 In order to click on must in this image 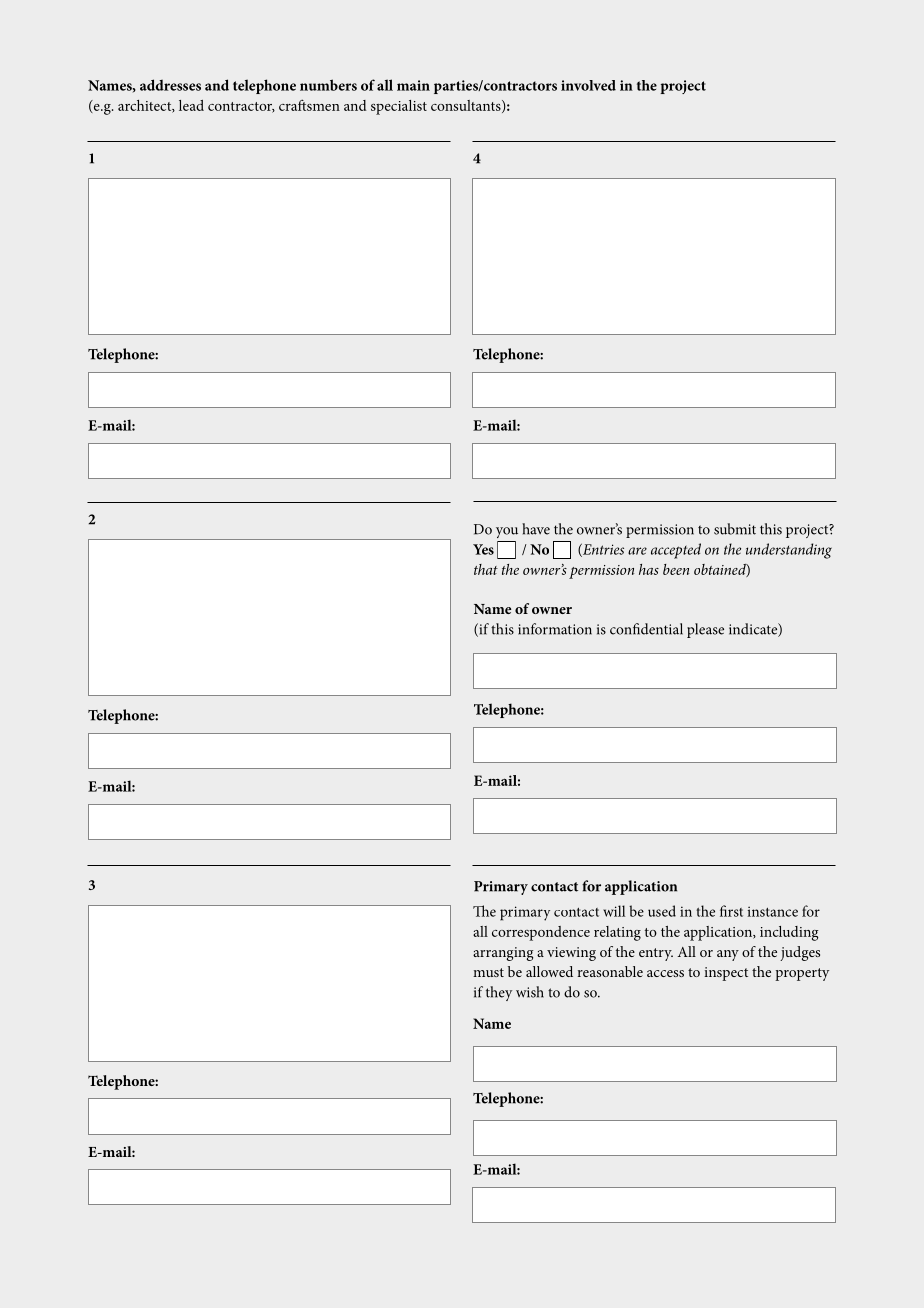, I will do `click(488, 972)`.
